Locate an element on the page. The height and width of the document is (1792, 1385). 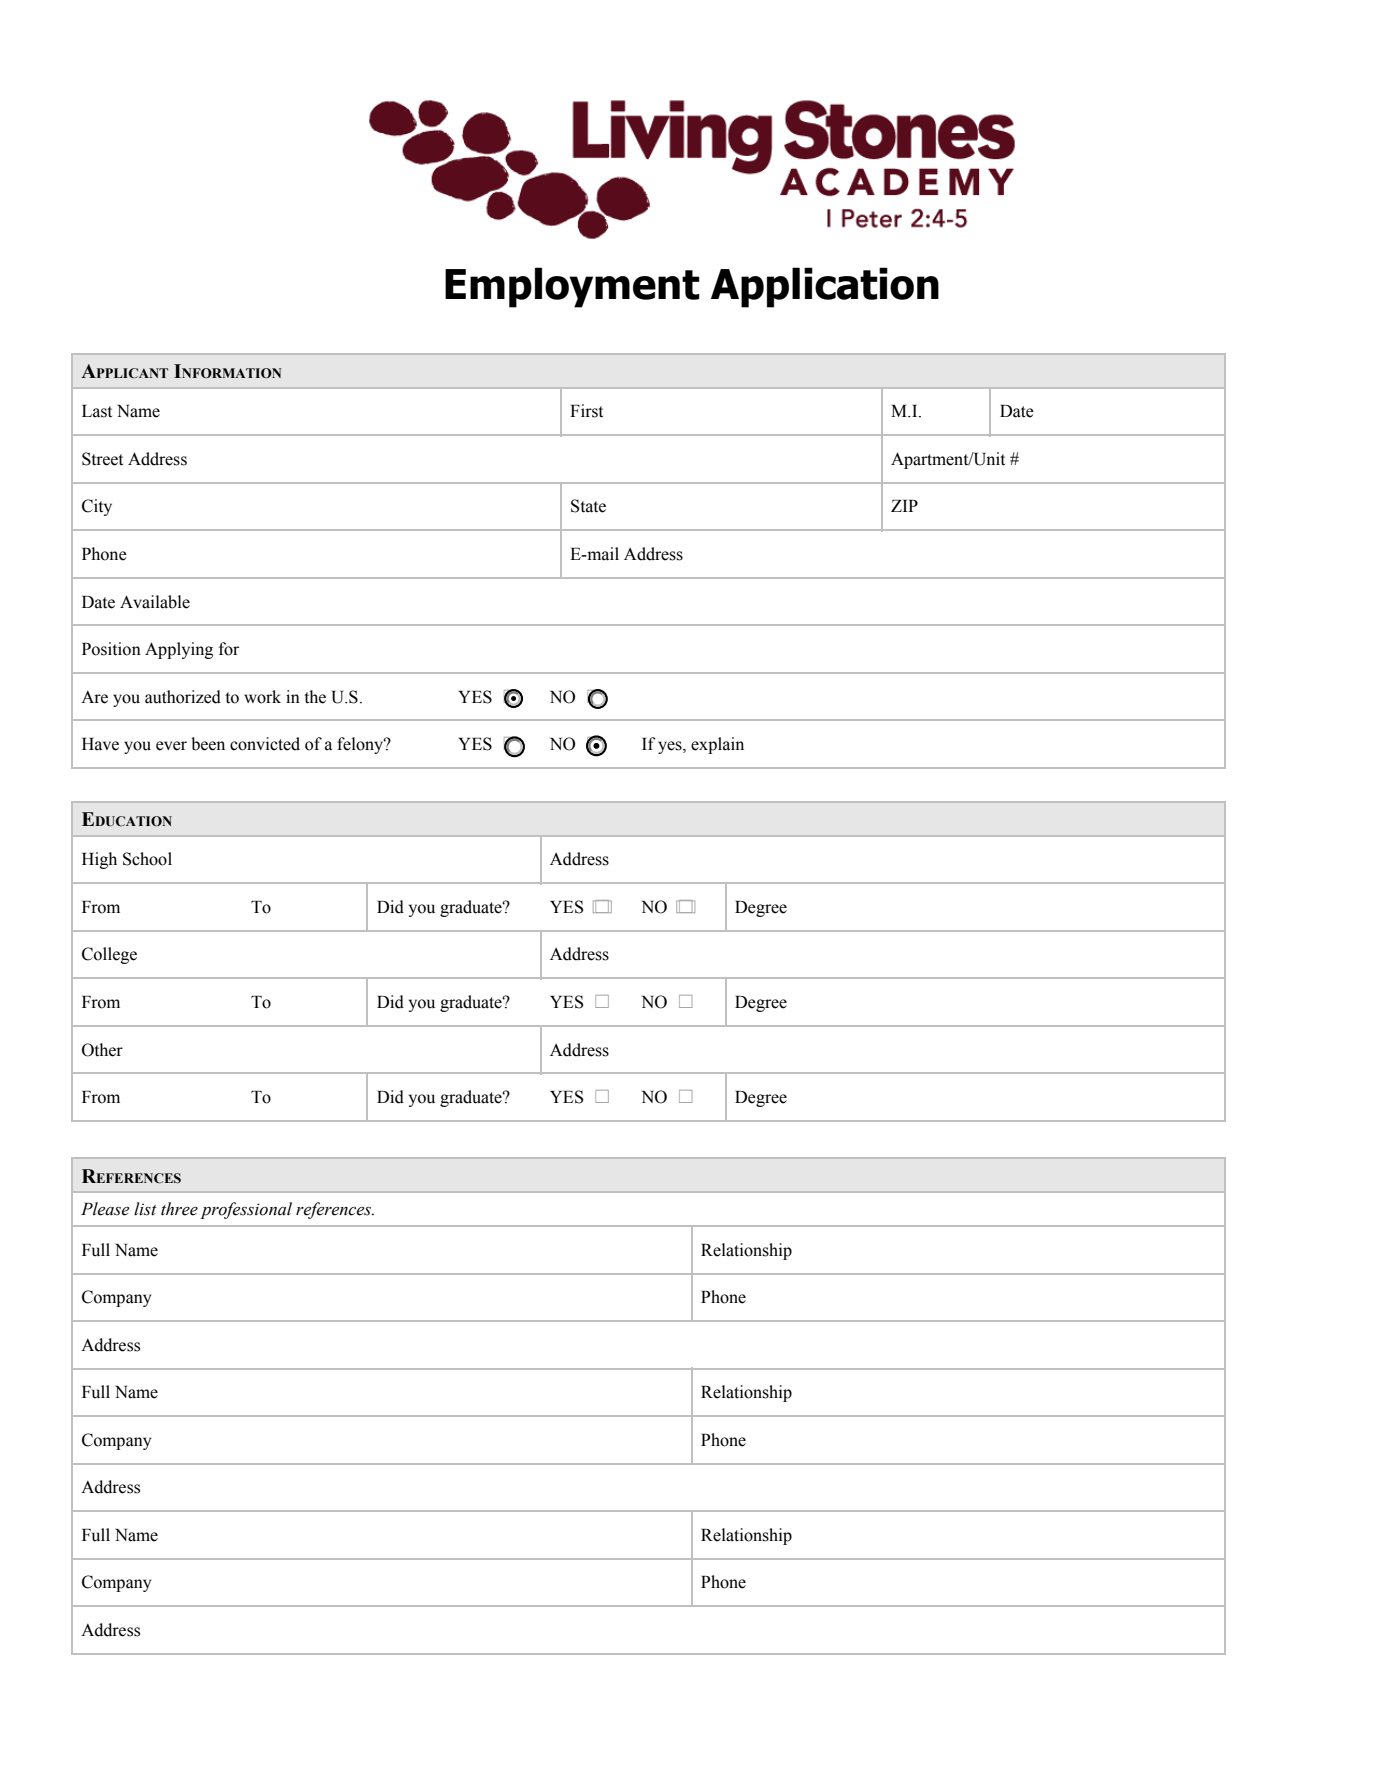
been is located at coordinates (208, 744).
